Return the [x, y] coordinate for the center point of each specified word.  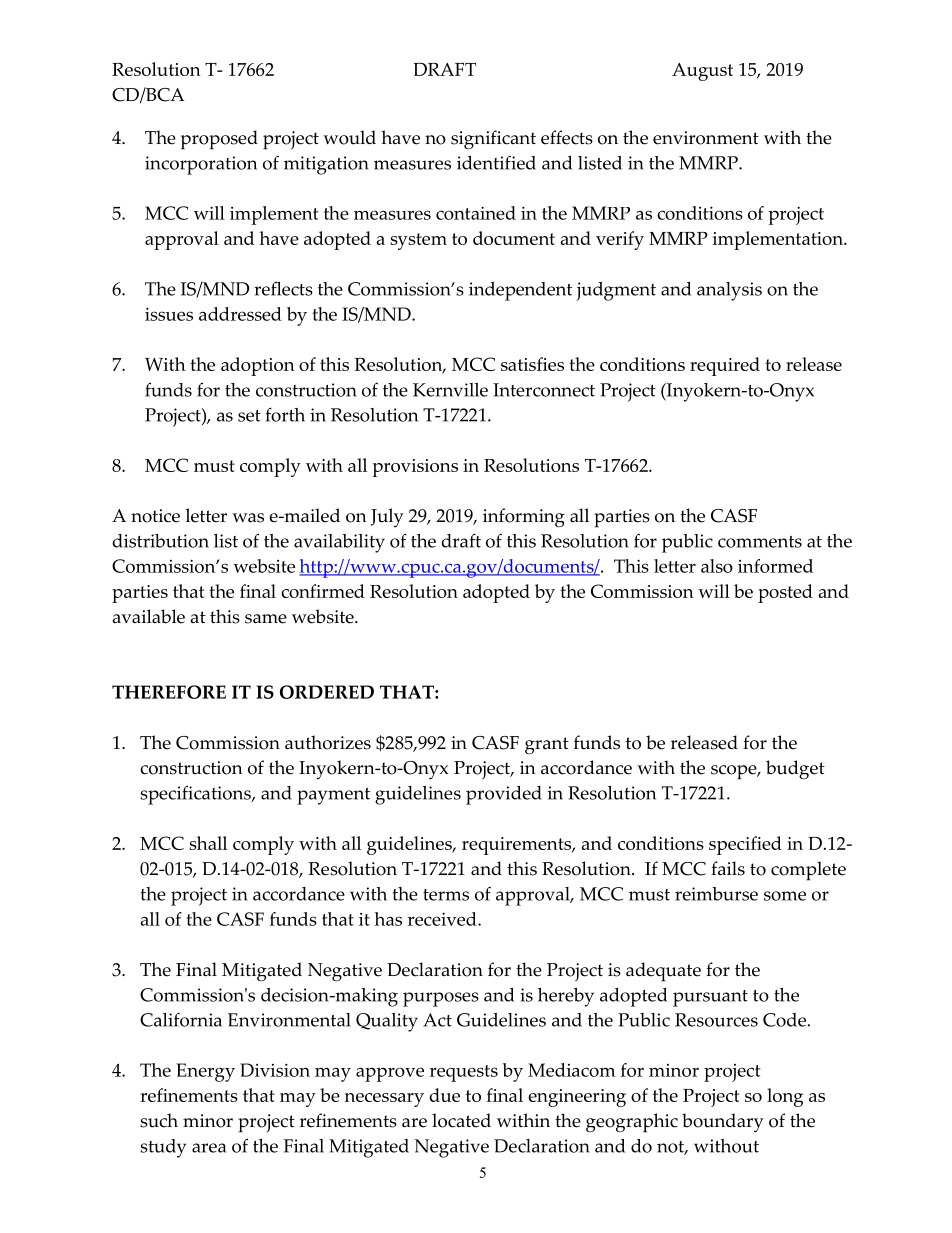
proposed [219, 140]
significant [493, 140]
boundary [723, 1122]
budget [795, 770]
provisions [415, 468]
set [249, 416]
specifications [196, 795]
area [209, 1148]
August [702, 72]
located [461, 1120]
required [725, 366]
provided [504, 795]
